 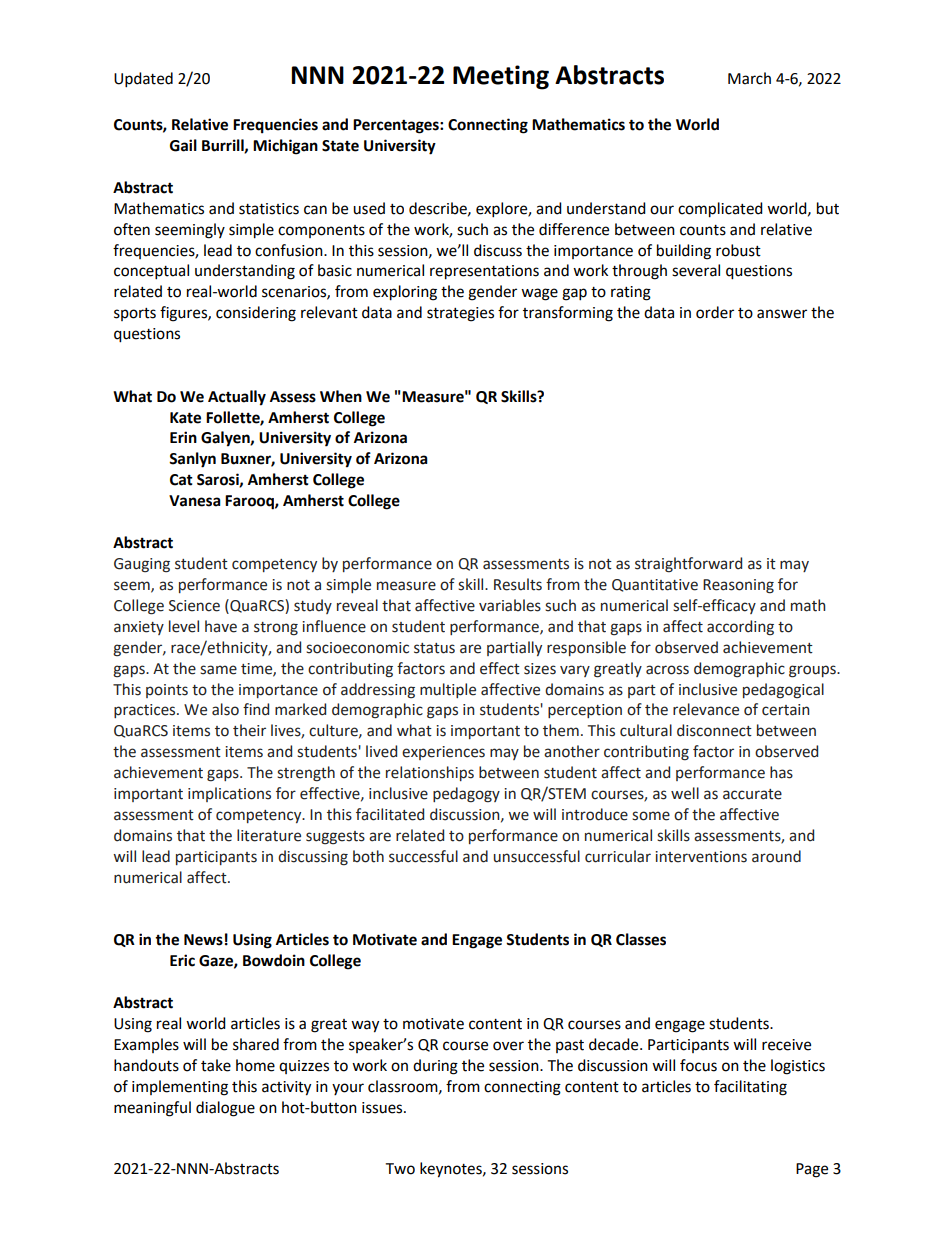 What do you see at coordinates (750, 1088) in the document?
I see `facilitating` at bounding box center [750, 1088].
